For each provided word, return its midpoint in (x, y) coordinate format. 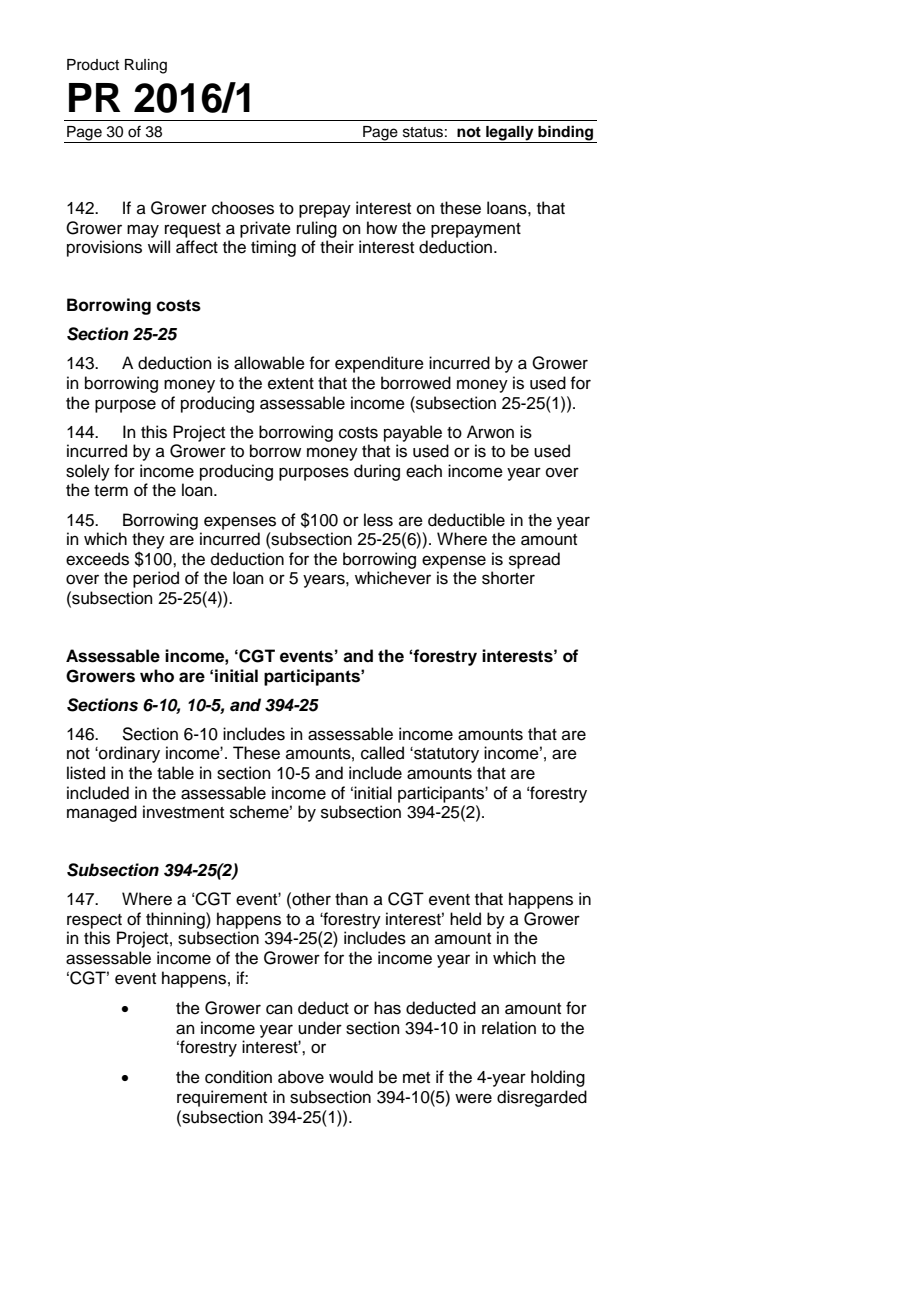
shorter (508, 578)
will (159, 246)
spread (534, 560)
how (382, 228)
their (337, 247)
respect (94, 921)
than (351, 899)
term (111, 491)
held (465, 919)
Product (93, 65)
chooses (243, 208)
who (157, 676)
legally (510, 134)
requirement (222, 1098)
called (382, 753)
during (377, 472)
